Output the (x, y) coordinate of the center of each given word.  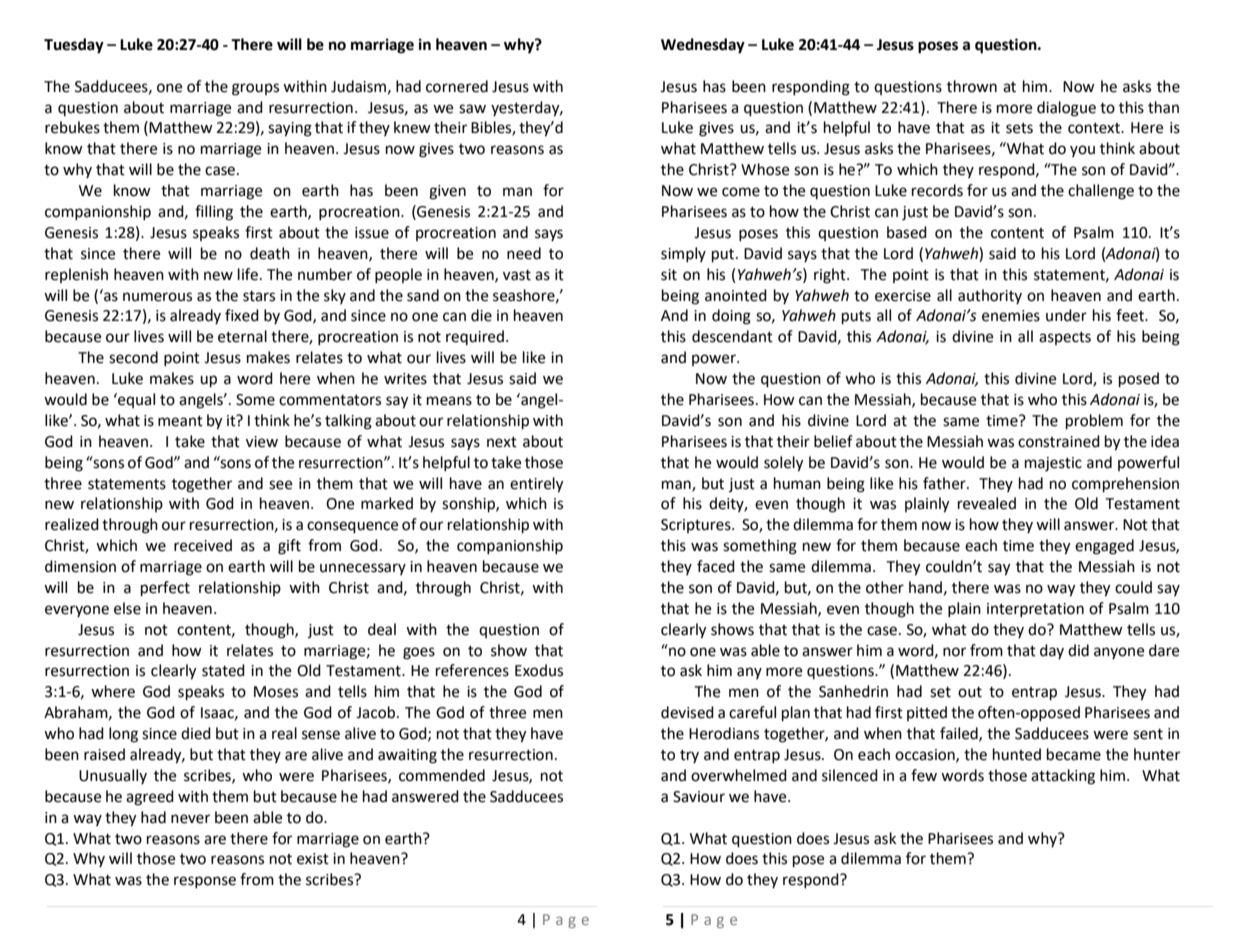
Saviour (699, 797)
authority (990, 296)
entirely (537, 485)
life (248, 274)
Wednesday (703, 46)
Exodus (539, 670)
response (205, 882)
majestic (1053, 464)
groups (255, 89)
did (1078, 650)
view (262, 442)
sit (669, 275)
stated (223, 670)
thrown (972, 86)
